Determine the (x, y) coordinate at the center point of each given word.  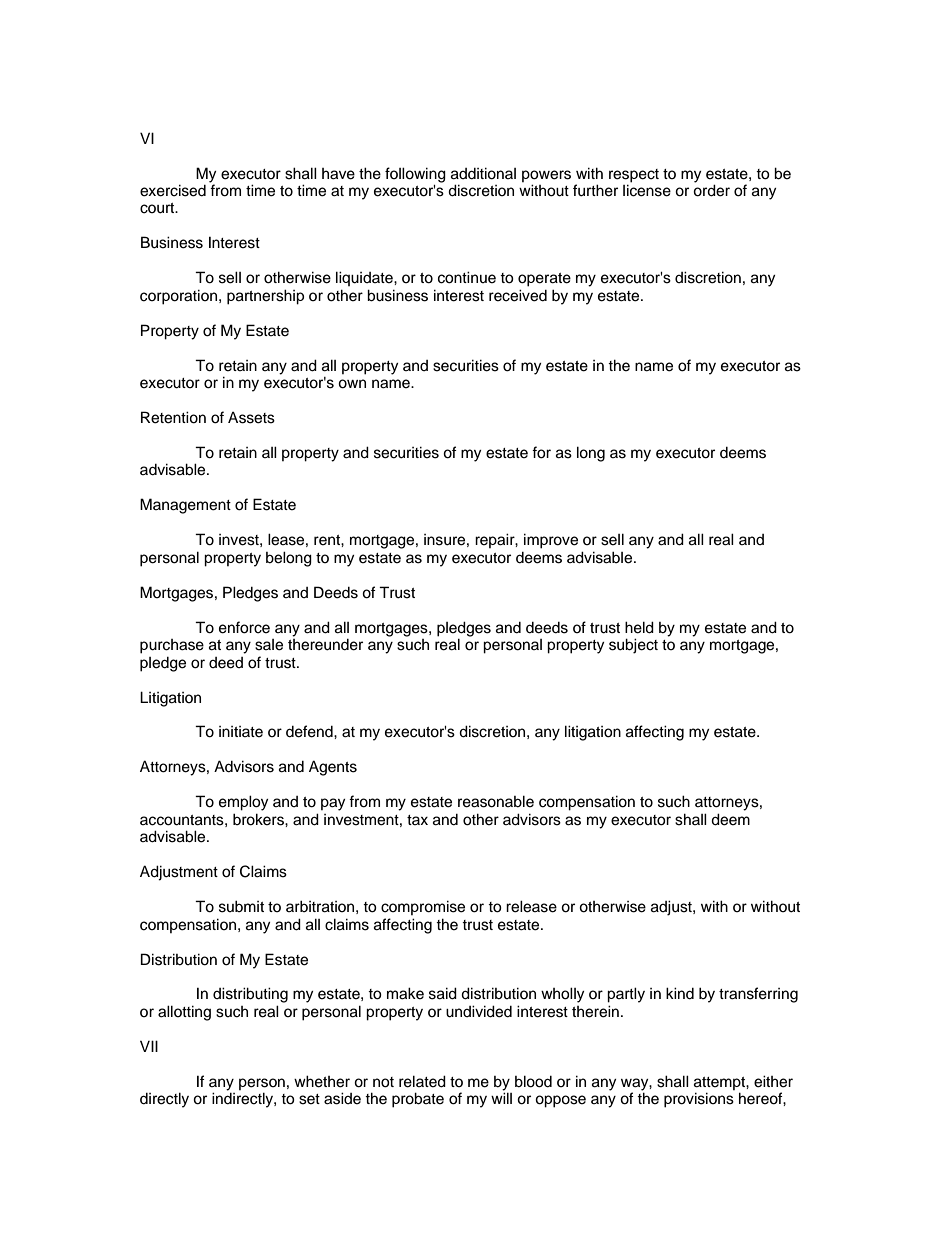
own (352, 384)
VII (149, 1046)
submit (241, 906)
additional (483, 173)
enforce (244, 627)
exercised (173, 190)
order (711, 189)
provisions (699, 1100)
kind (680, 993)
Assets (251, 418)
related (422, 1081)
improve (551, 541)
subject (633, 646)
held (639, 627)
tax (417, 820)
